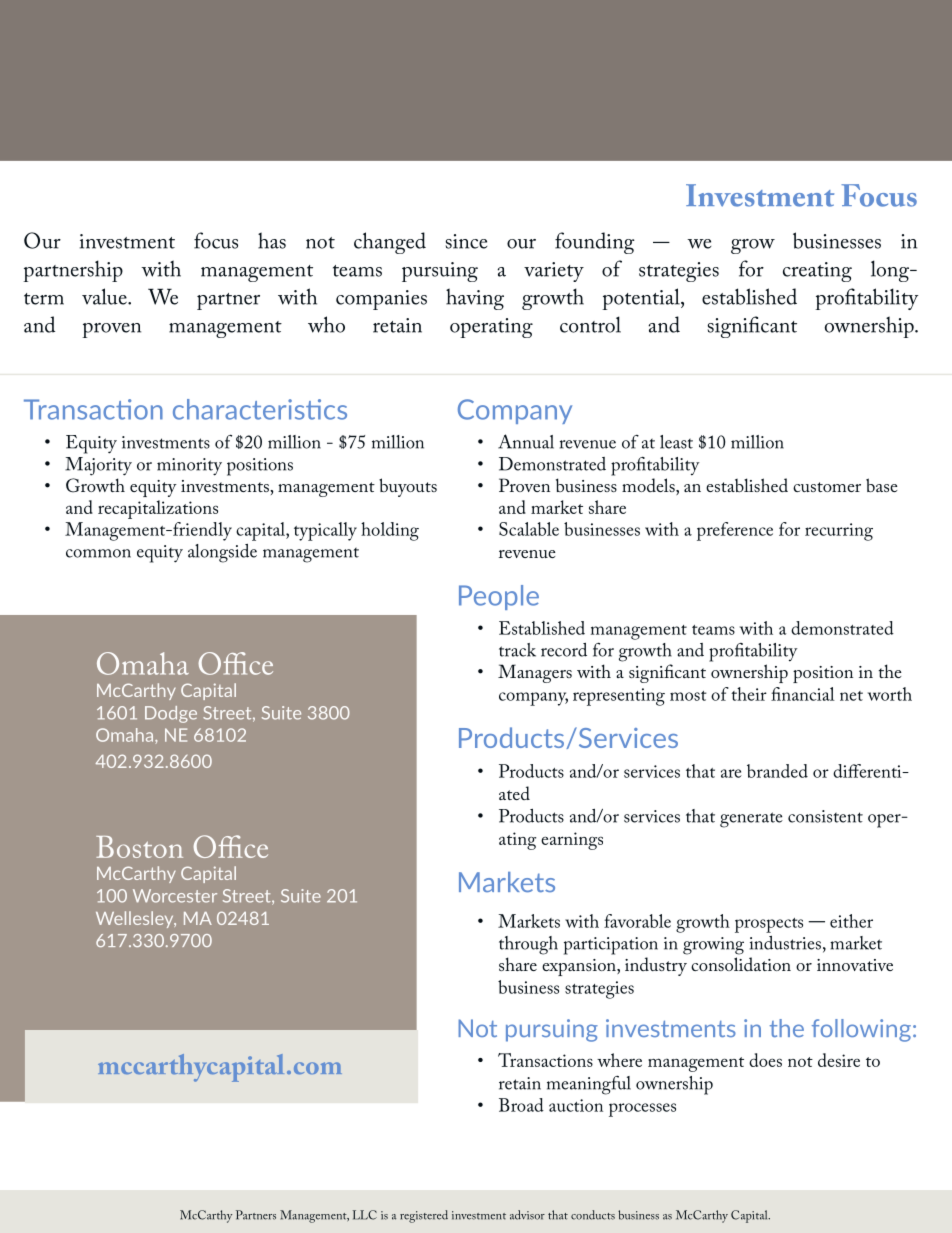 Image resolution: width=952 pixels, height=1233 pixels. Describe the element at coordinates (475, 299) in the page. I see `having` at that location.
